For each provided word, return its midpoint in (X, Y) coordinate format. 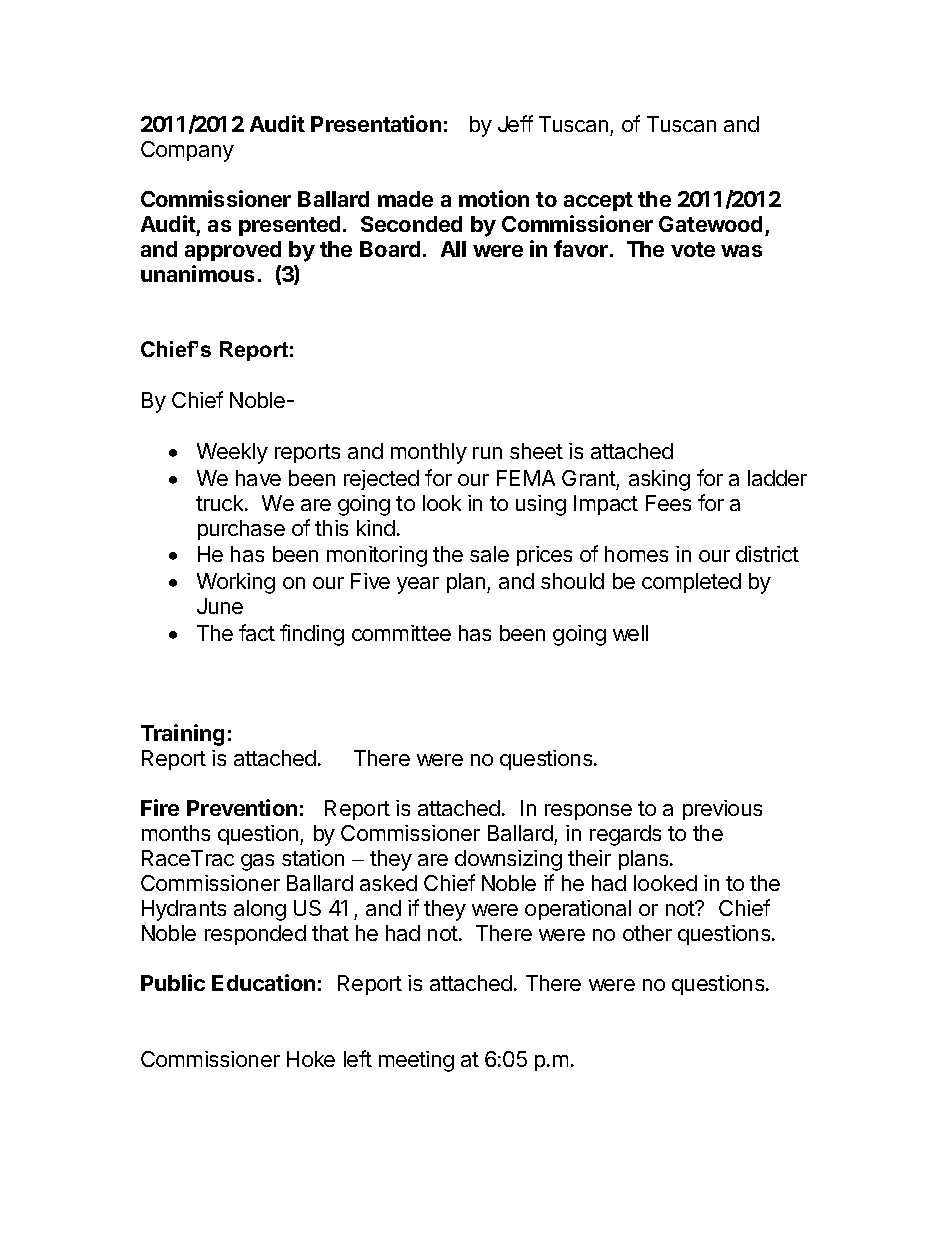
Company (187, 151)
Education (263, 982)
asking (659, 480)
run (487, 453)
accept (598, 201)
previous (722, 810)
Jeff (515, 123)
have (258, 478)
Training (182, 735)
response (588, 812)
